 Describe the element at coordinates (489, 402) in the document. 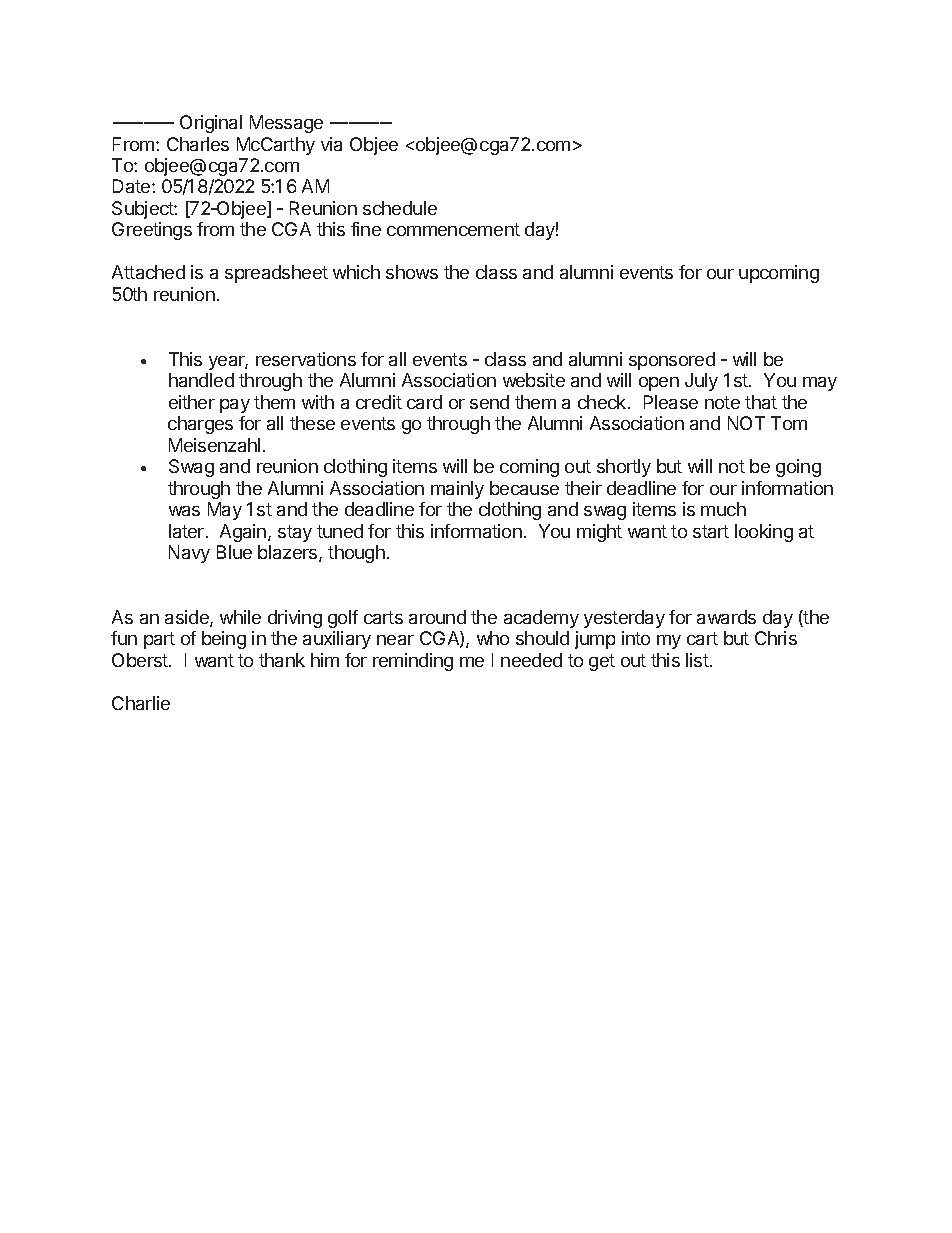

I see `send` at that location.
